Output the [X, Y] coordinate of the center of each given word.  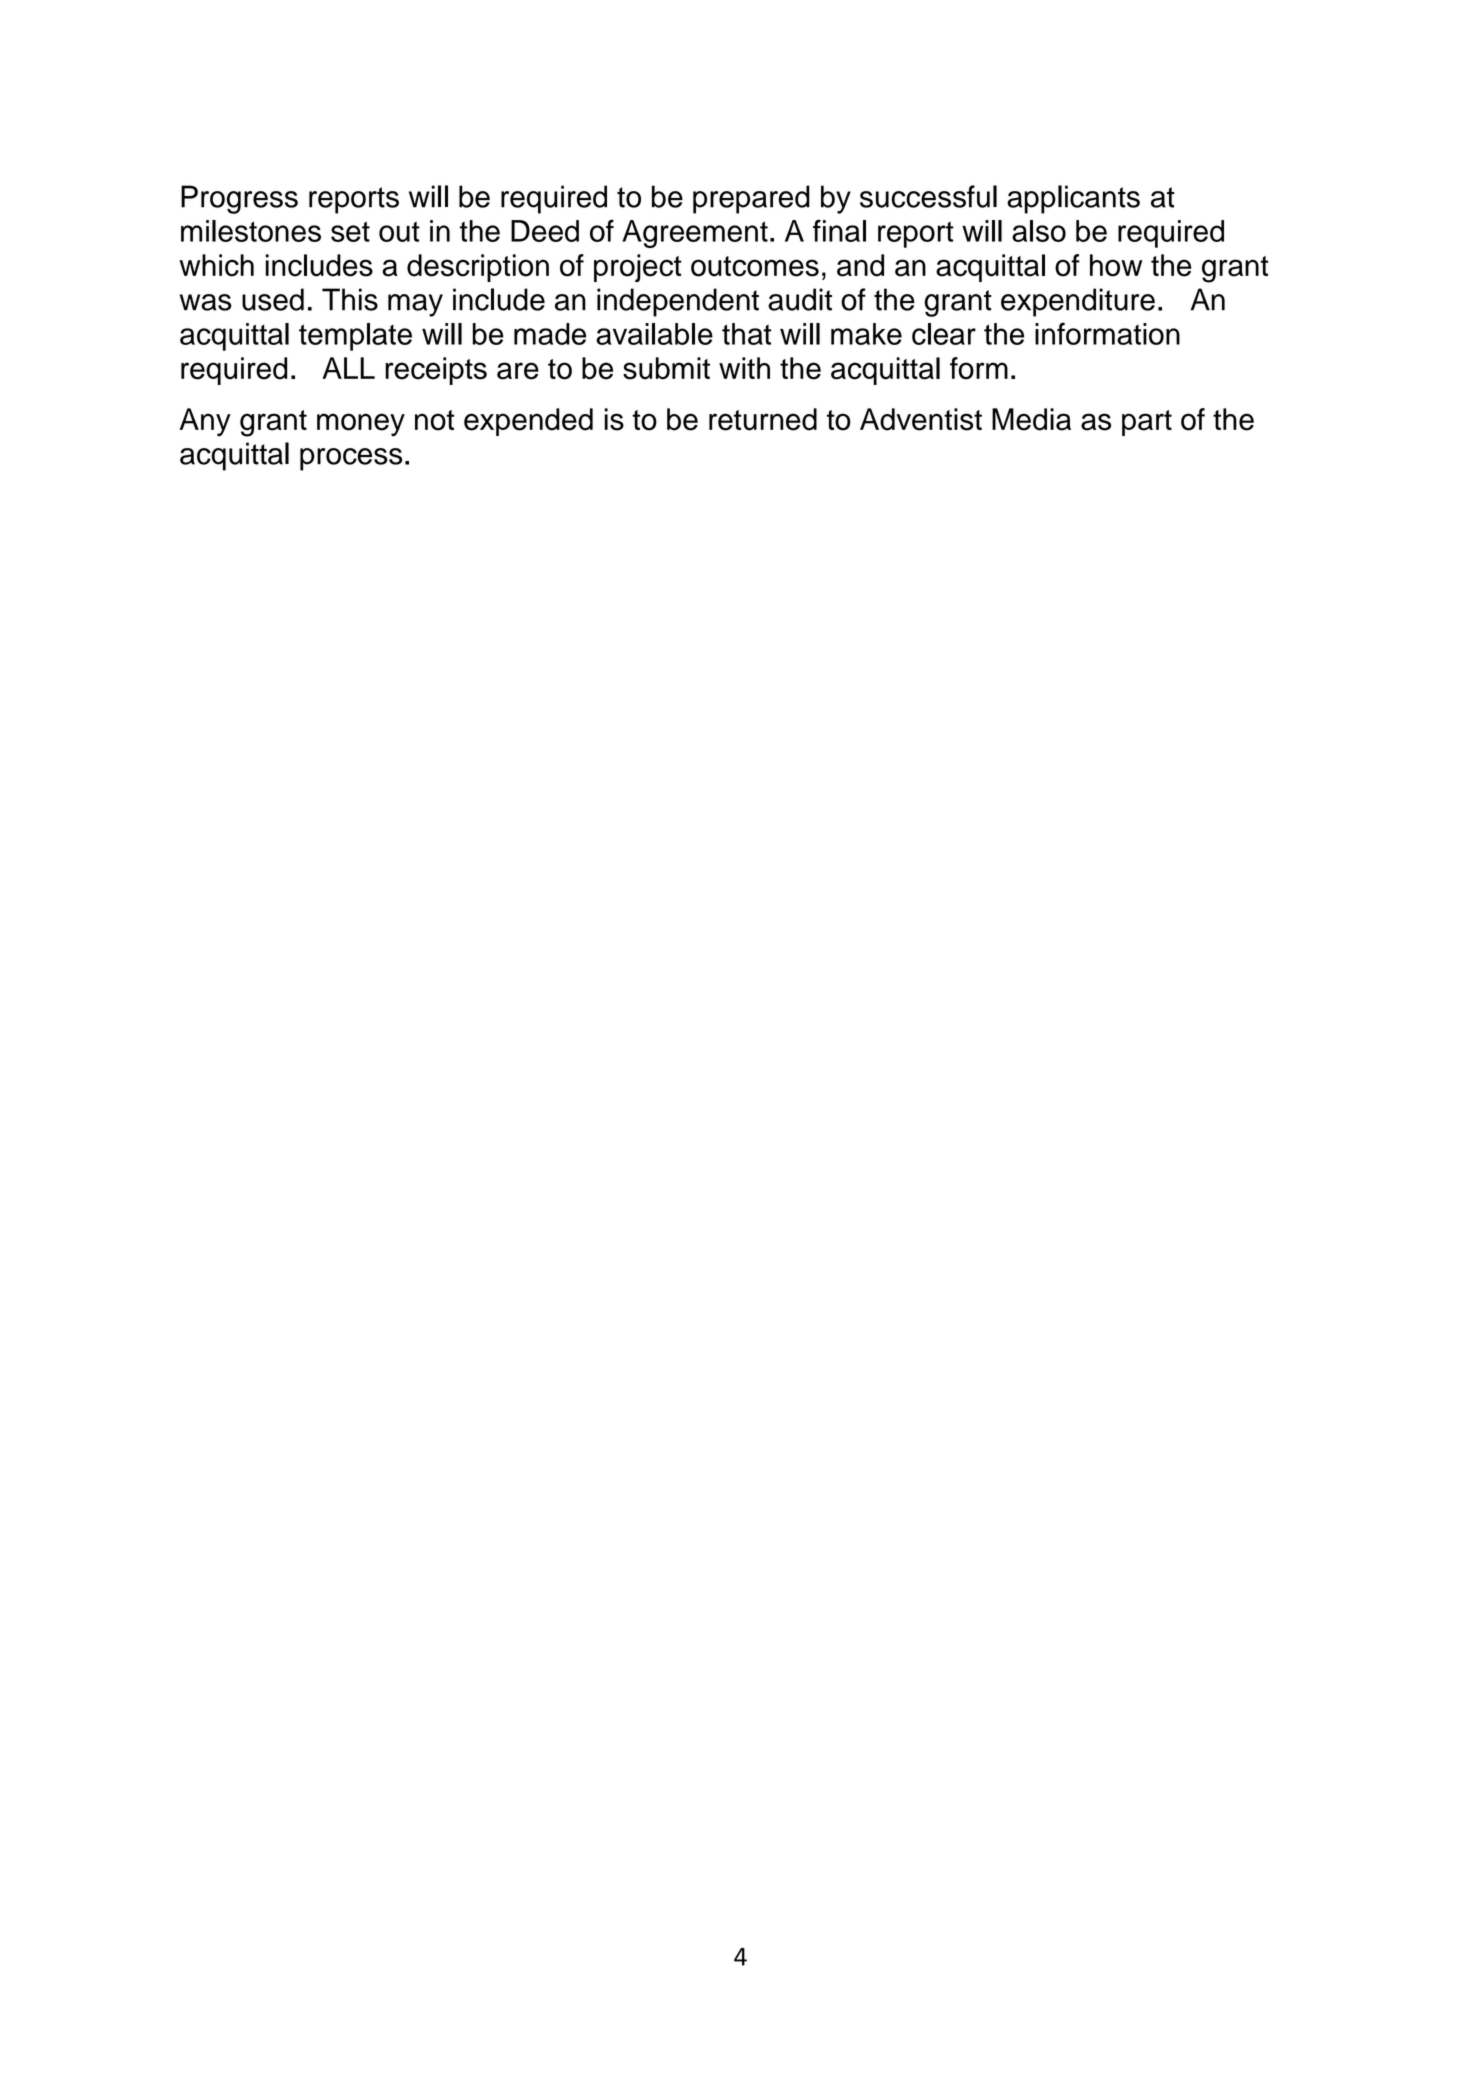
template [355, 337]
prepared [751, 199]
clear [944, 334]
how [1116, 265]
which [216, 265]
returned [763, 419]
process [351, 459]
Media [1031, 419]
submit [666, 368]
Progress [239, 199]
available [654, 334]
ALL [348, 368]
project [638, 268]
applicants [1073, 199]
